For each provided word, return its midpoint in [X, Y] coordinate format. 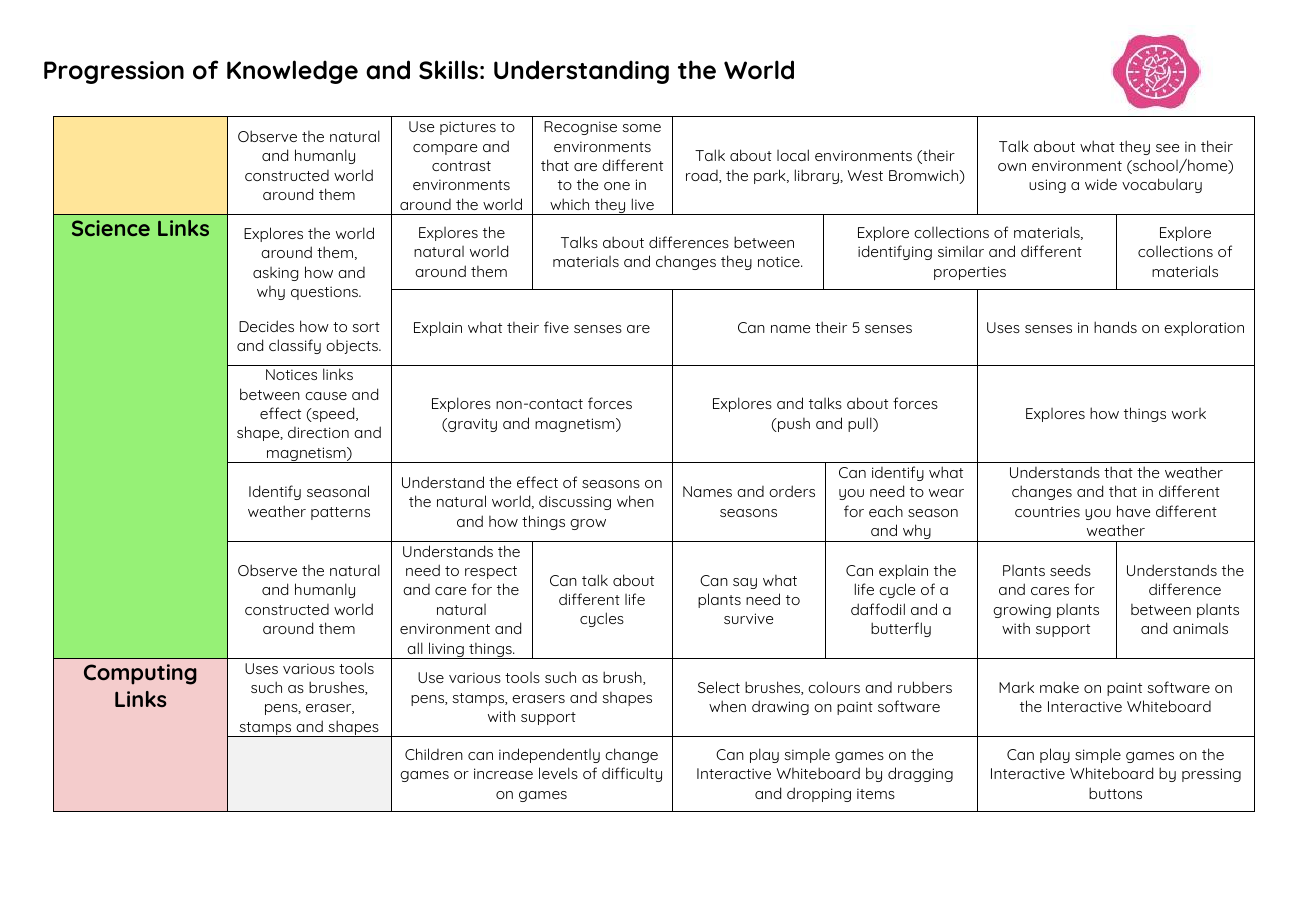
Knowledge [292, 72]
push [793, 425]
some [641, 128]
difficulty [632, 774]
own [1012, 167]
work [1189, 413]
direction [318, 432]
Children [434, 754]
